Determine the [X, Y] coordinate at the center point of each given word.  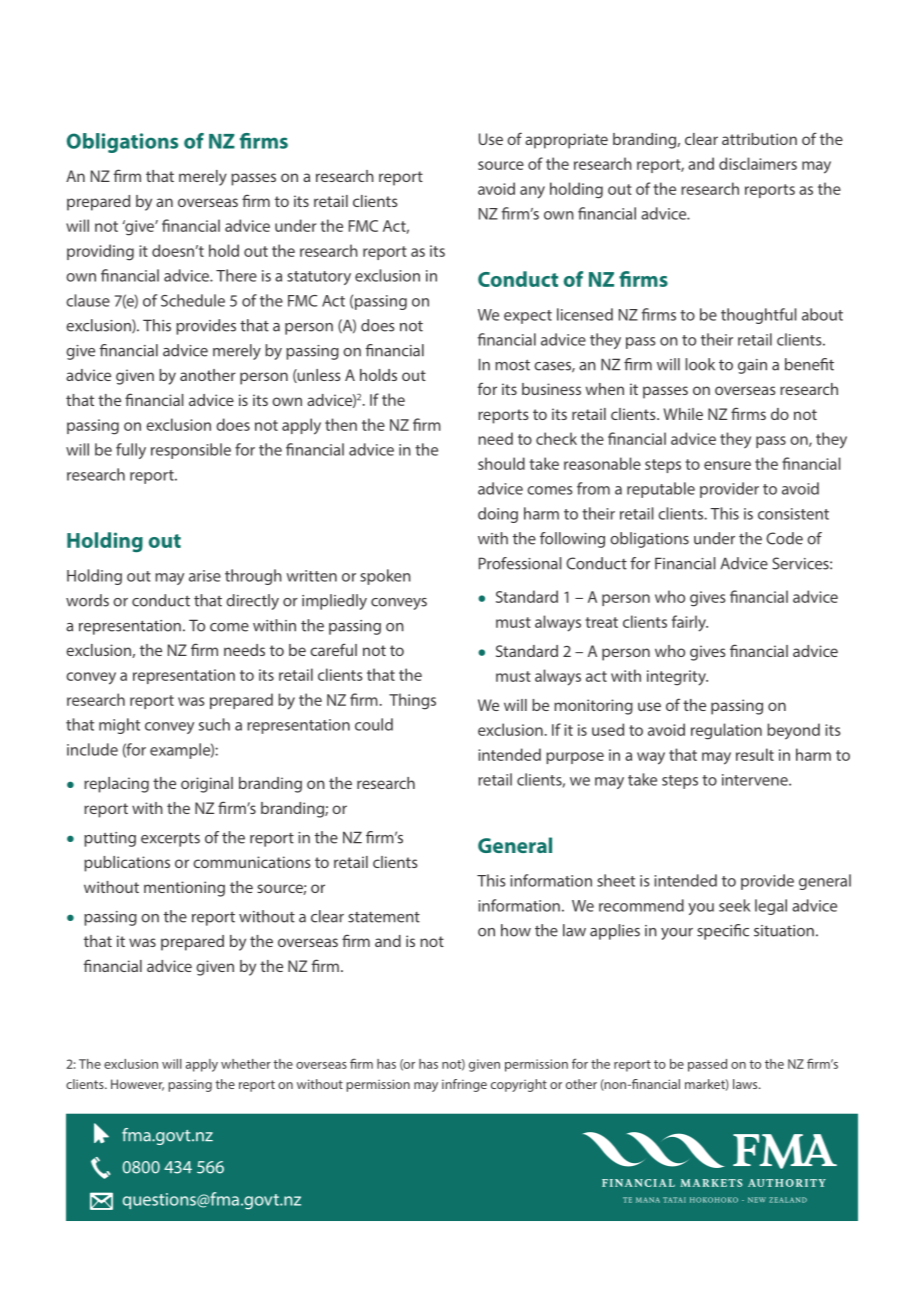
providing [100, 252]
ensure [727, 465]
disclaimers [758, 163]
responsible [191, 451]
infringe [464, 1085]
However [137, 1085]
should [501, 463]
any [532, 192]
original [207, 785]
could [374, 724]
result [755, 754]
